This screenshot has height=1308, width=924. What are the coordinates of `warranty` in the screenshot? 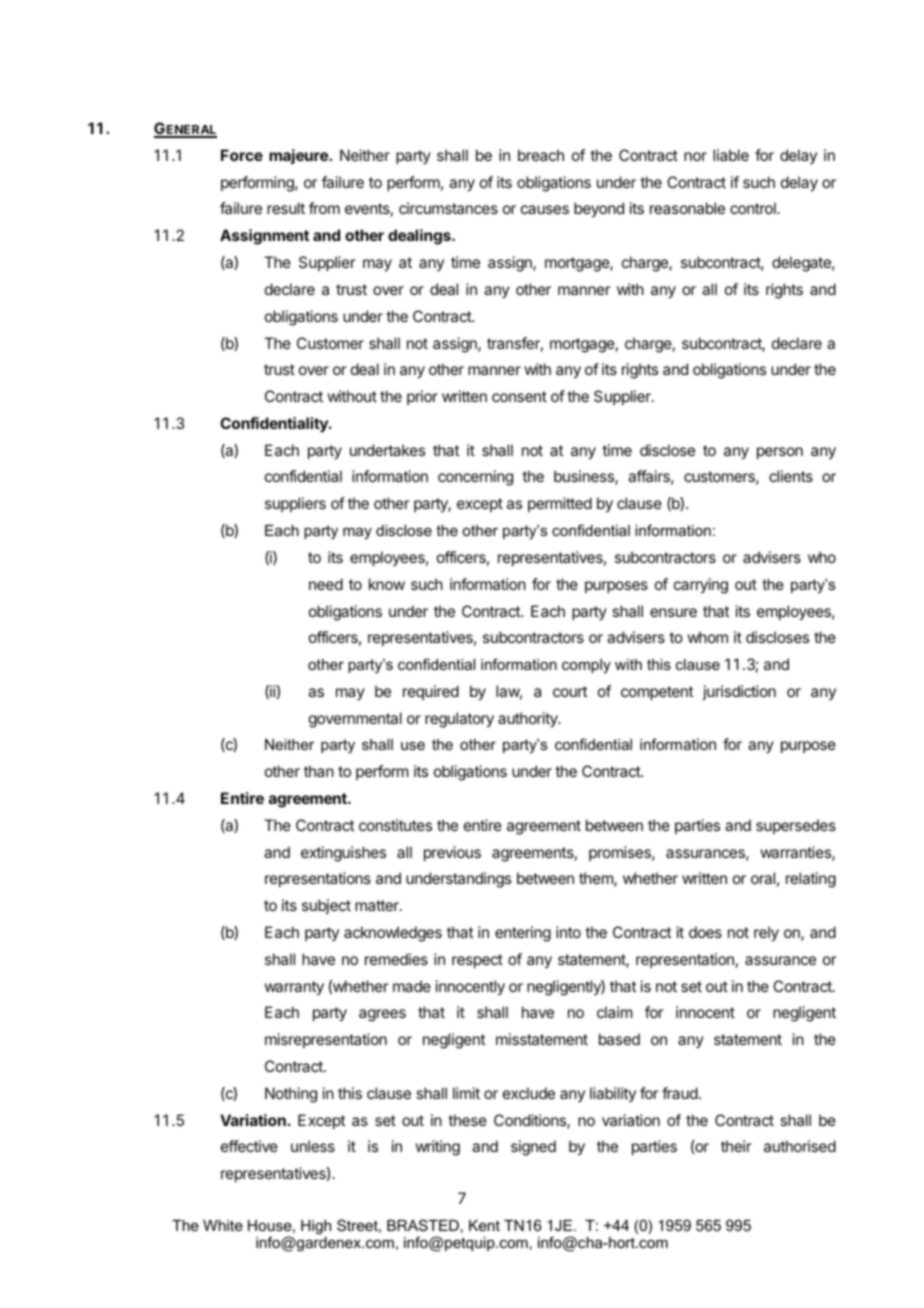 It's located at (294, 988).
